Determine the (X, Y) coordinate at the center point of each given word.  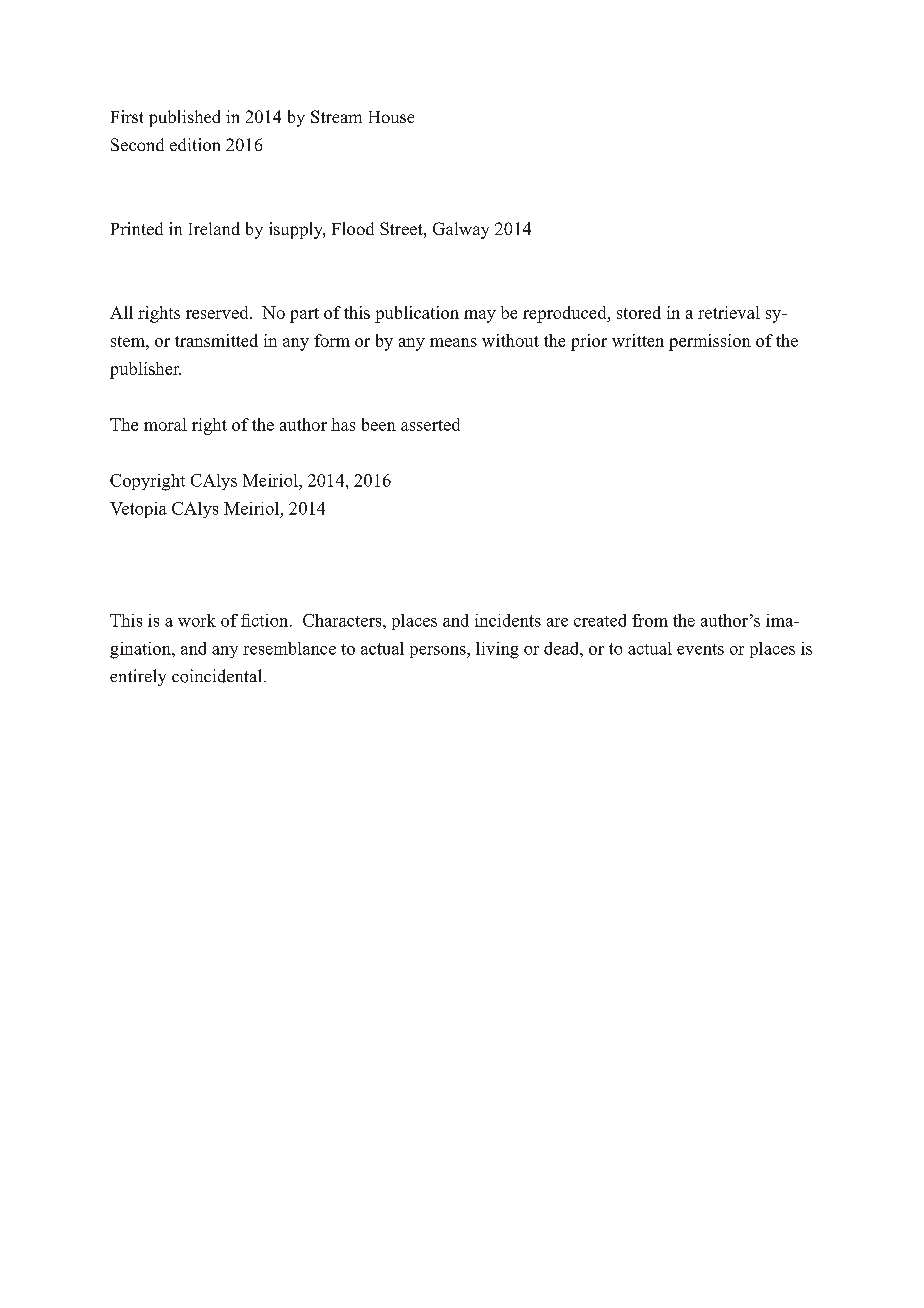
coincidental (218, 676)
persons (439, 652)
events (700, 649)
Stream (336, 116)
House (391, 117)
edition (195, 144)
